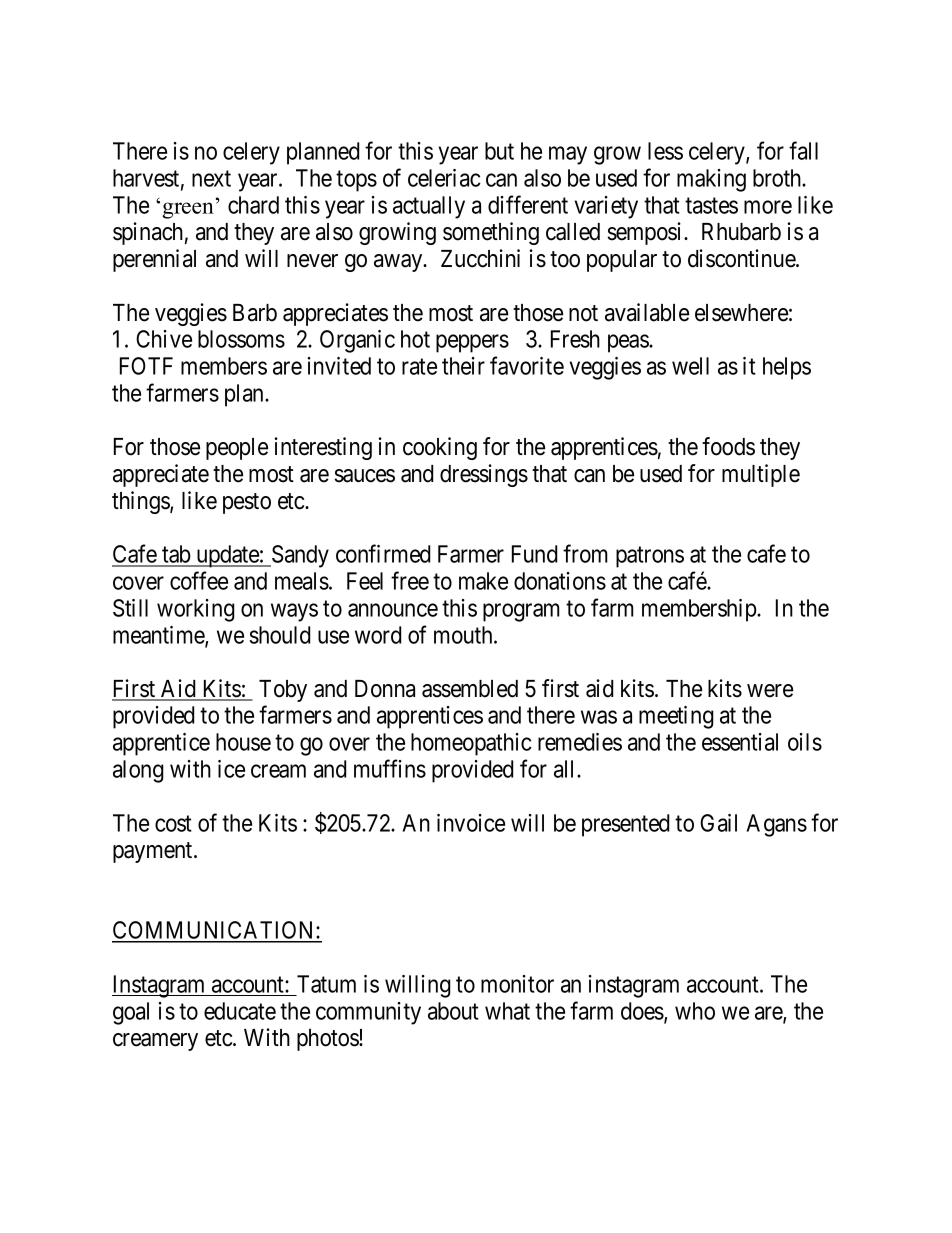 The height and width of the screenshot is (1233, 952). What do you see at coordinates (173, 823) in the screenshot?
I see `cost` at bounding box center [173, 823].
